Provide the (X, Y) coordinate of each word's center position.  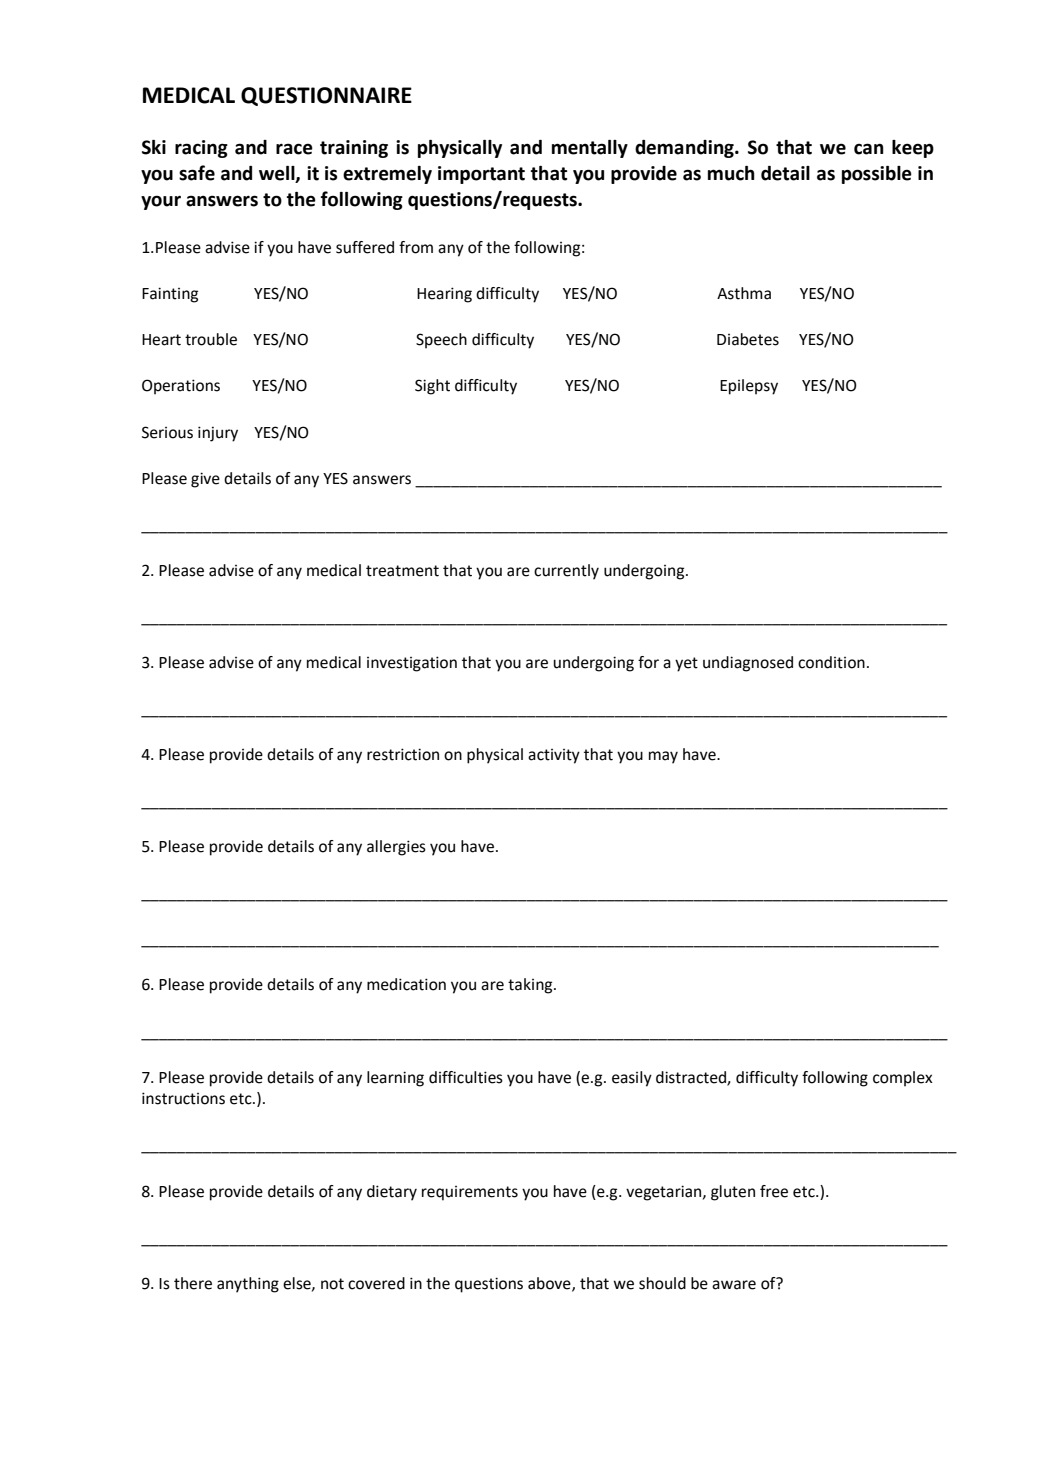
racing (201, 149)
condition (831, 662)
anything (248, 1285)
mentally (590, 149)
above (550, 1284)
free (774, 1191)
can (869, 149)
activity (554, 756)
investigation (412, 664)
